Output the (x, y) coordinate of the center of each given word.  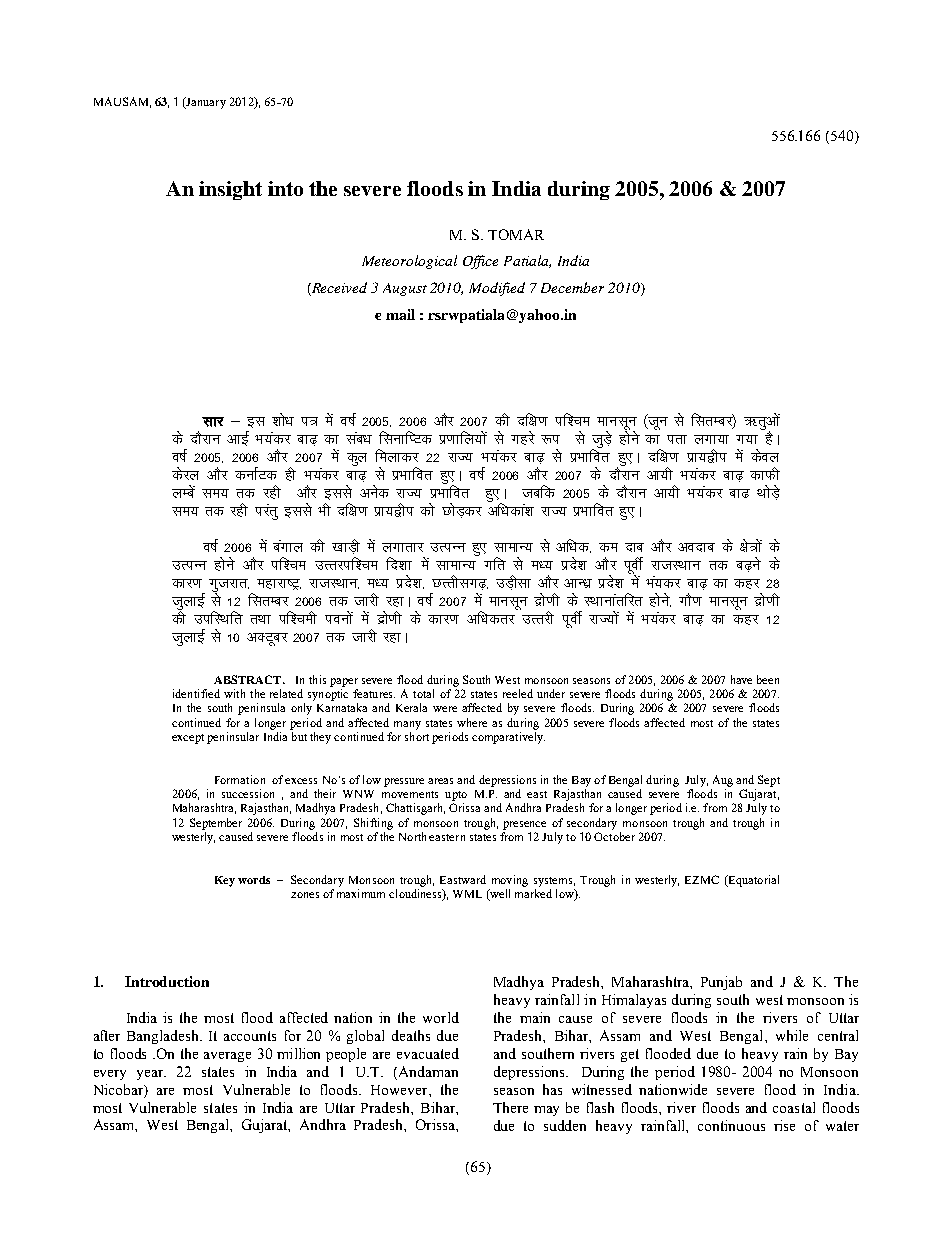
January (205, 103)
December (572, 287)
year (151, 1075)
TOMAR (516, 234)
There (510, 1107)
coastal (794, 1107)
